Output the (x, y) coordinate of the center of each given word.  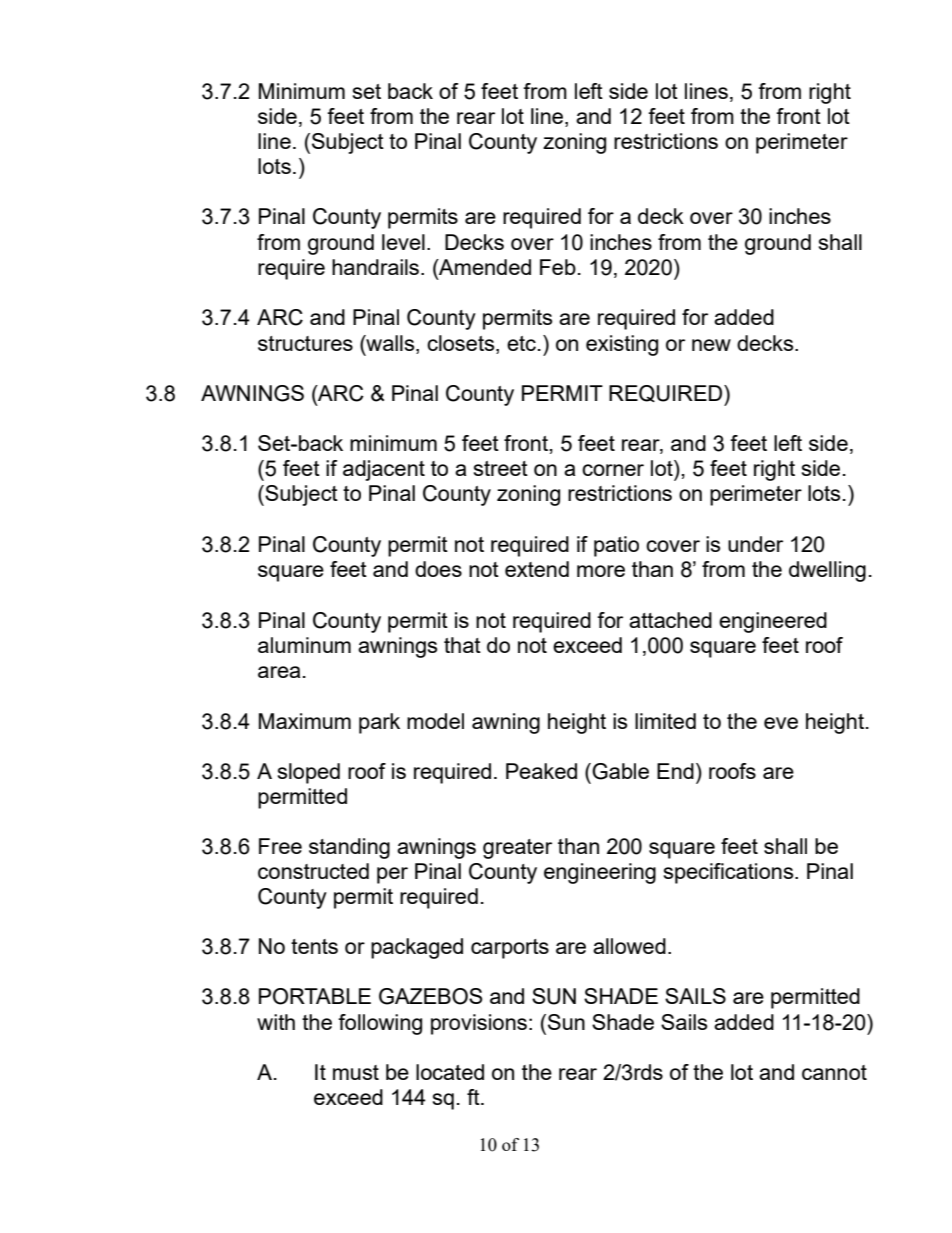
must (356, 1072)
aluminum (304, 645)
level (403, 242)
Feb (558, 267)
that (462, 645)
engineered (773, 622)
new (711, 345)
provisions (479, 1024)
